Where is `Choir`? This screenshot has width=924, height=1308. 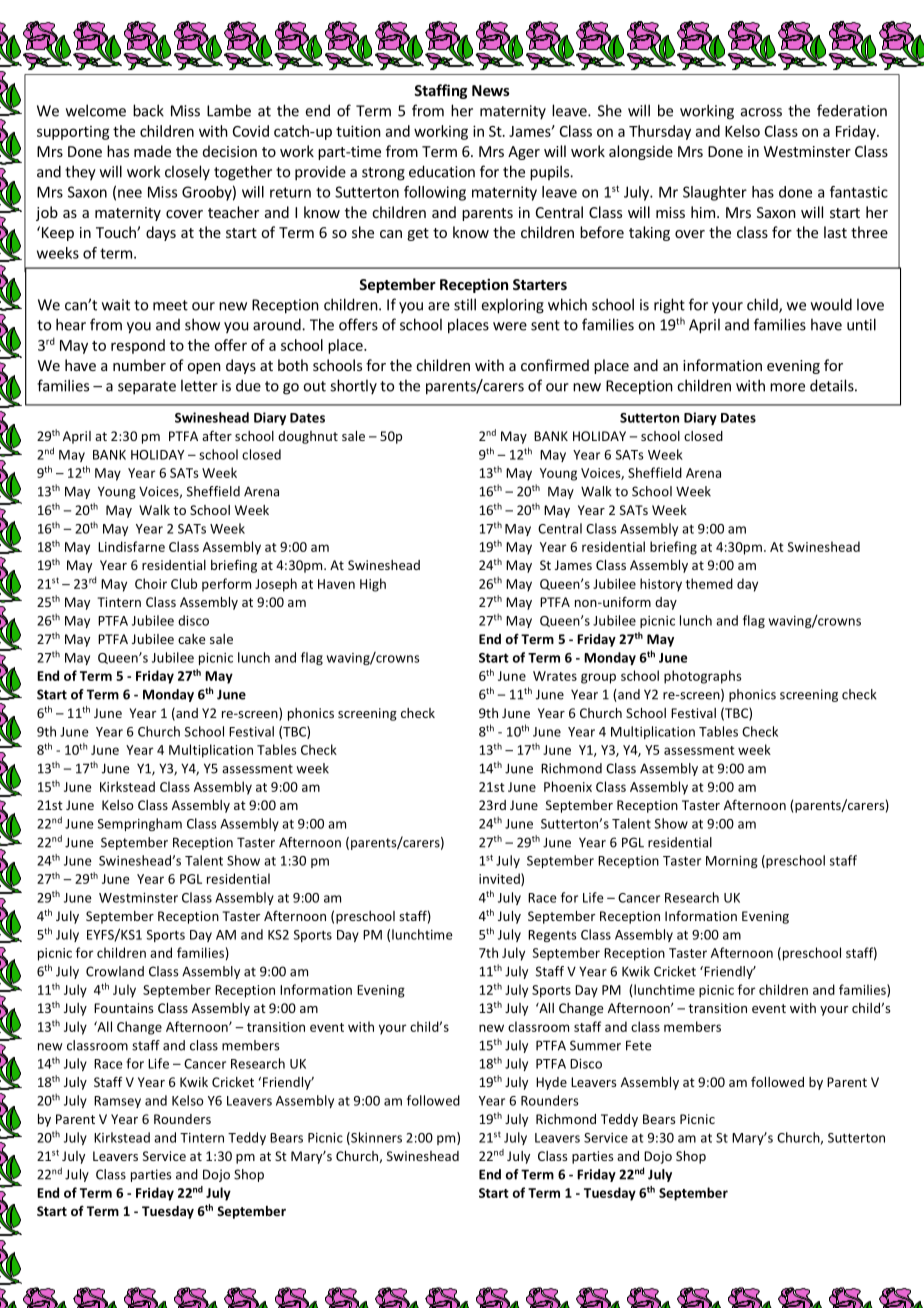
Choir is located at coordinates (151, 583).
